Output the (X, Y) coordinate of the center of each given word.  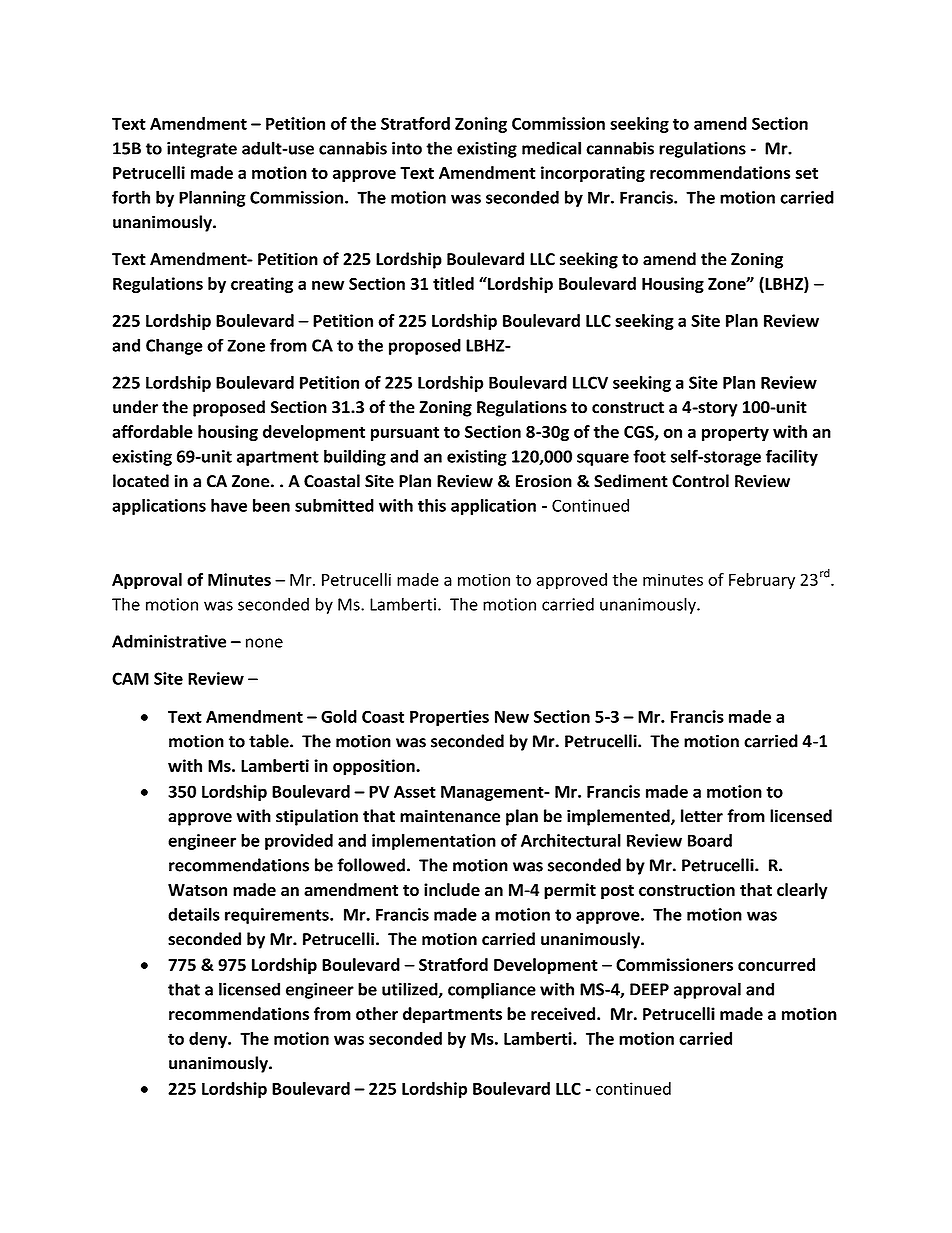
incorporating (593, 174)
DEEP (649, 989)
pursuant (405, 433)
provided (299, 842)
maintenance (450, 816)
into (407, 148)
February (762, 581)
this (432, 505)
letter (702, 816)
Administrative (169, 641)
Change (174, 346)
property (735, 433)
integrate (202, 150)
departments (452, 1015)
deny (209, 1040)
